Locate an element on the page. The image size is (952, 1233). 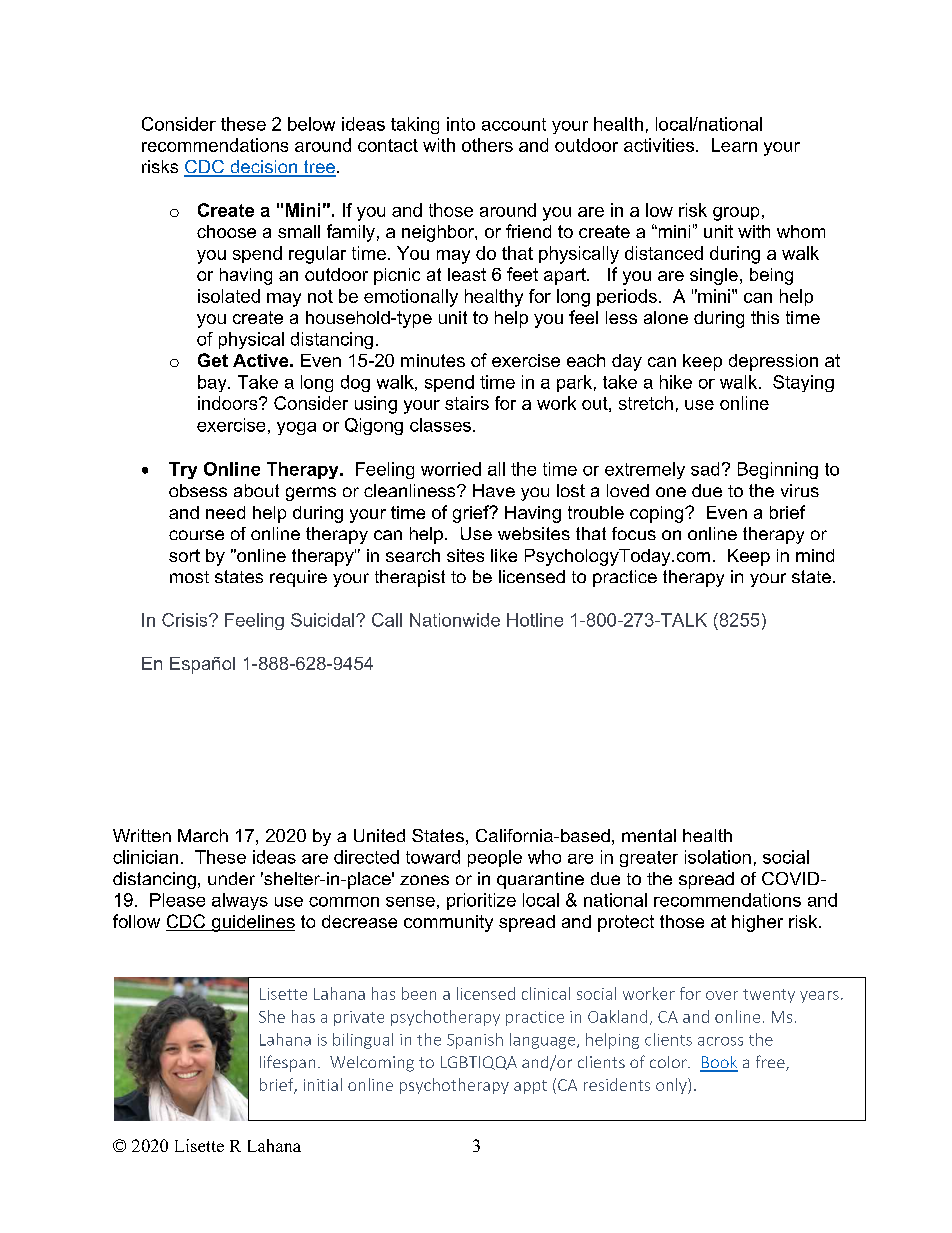
Nationwide is located at coordinates (455, 620).
